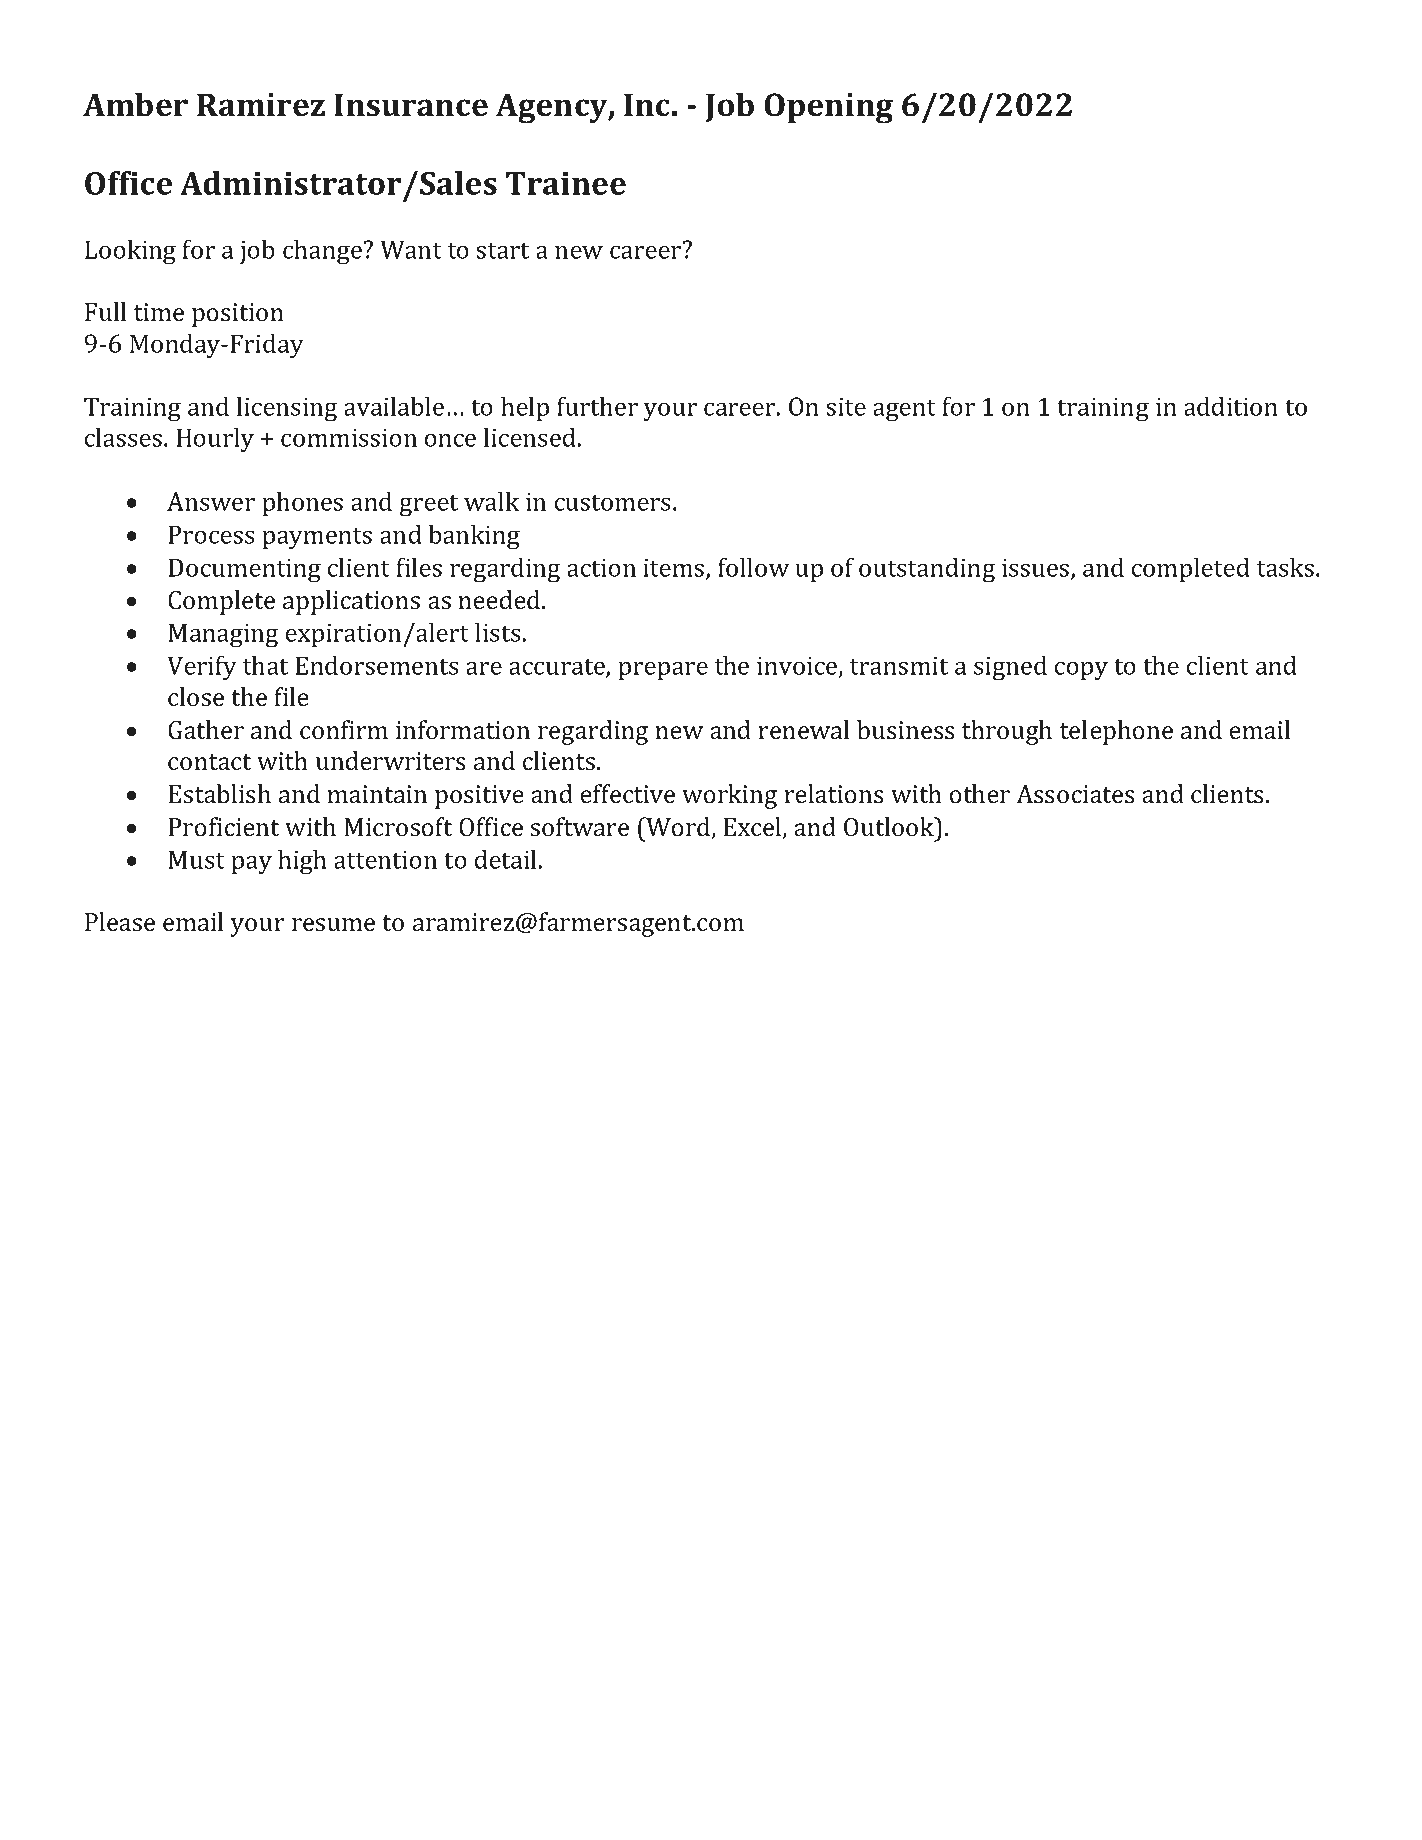 The height and width of the screenshot is (1840, 1422). I want to click on copy, so click(1081, 671).
